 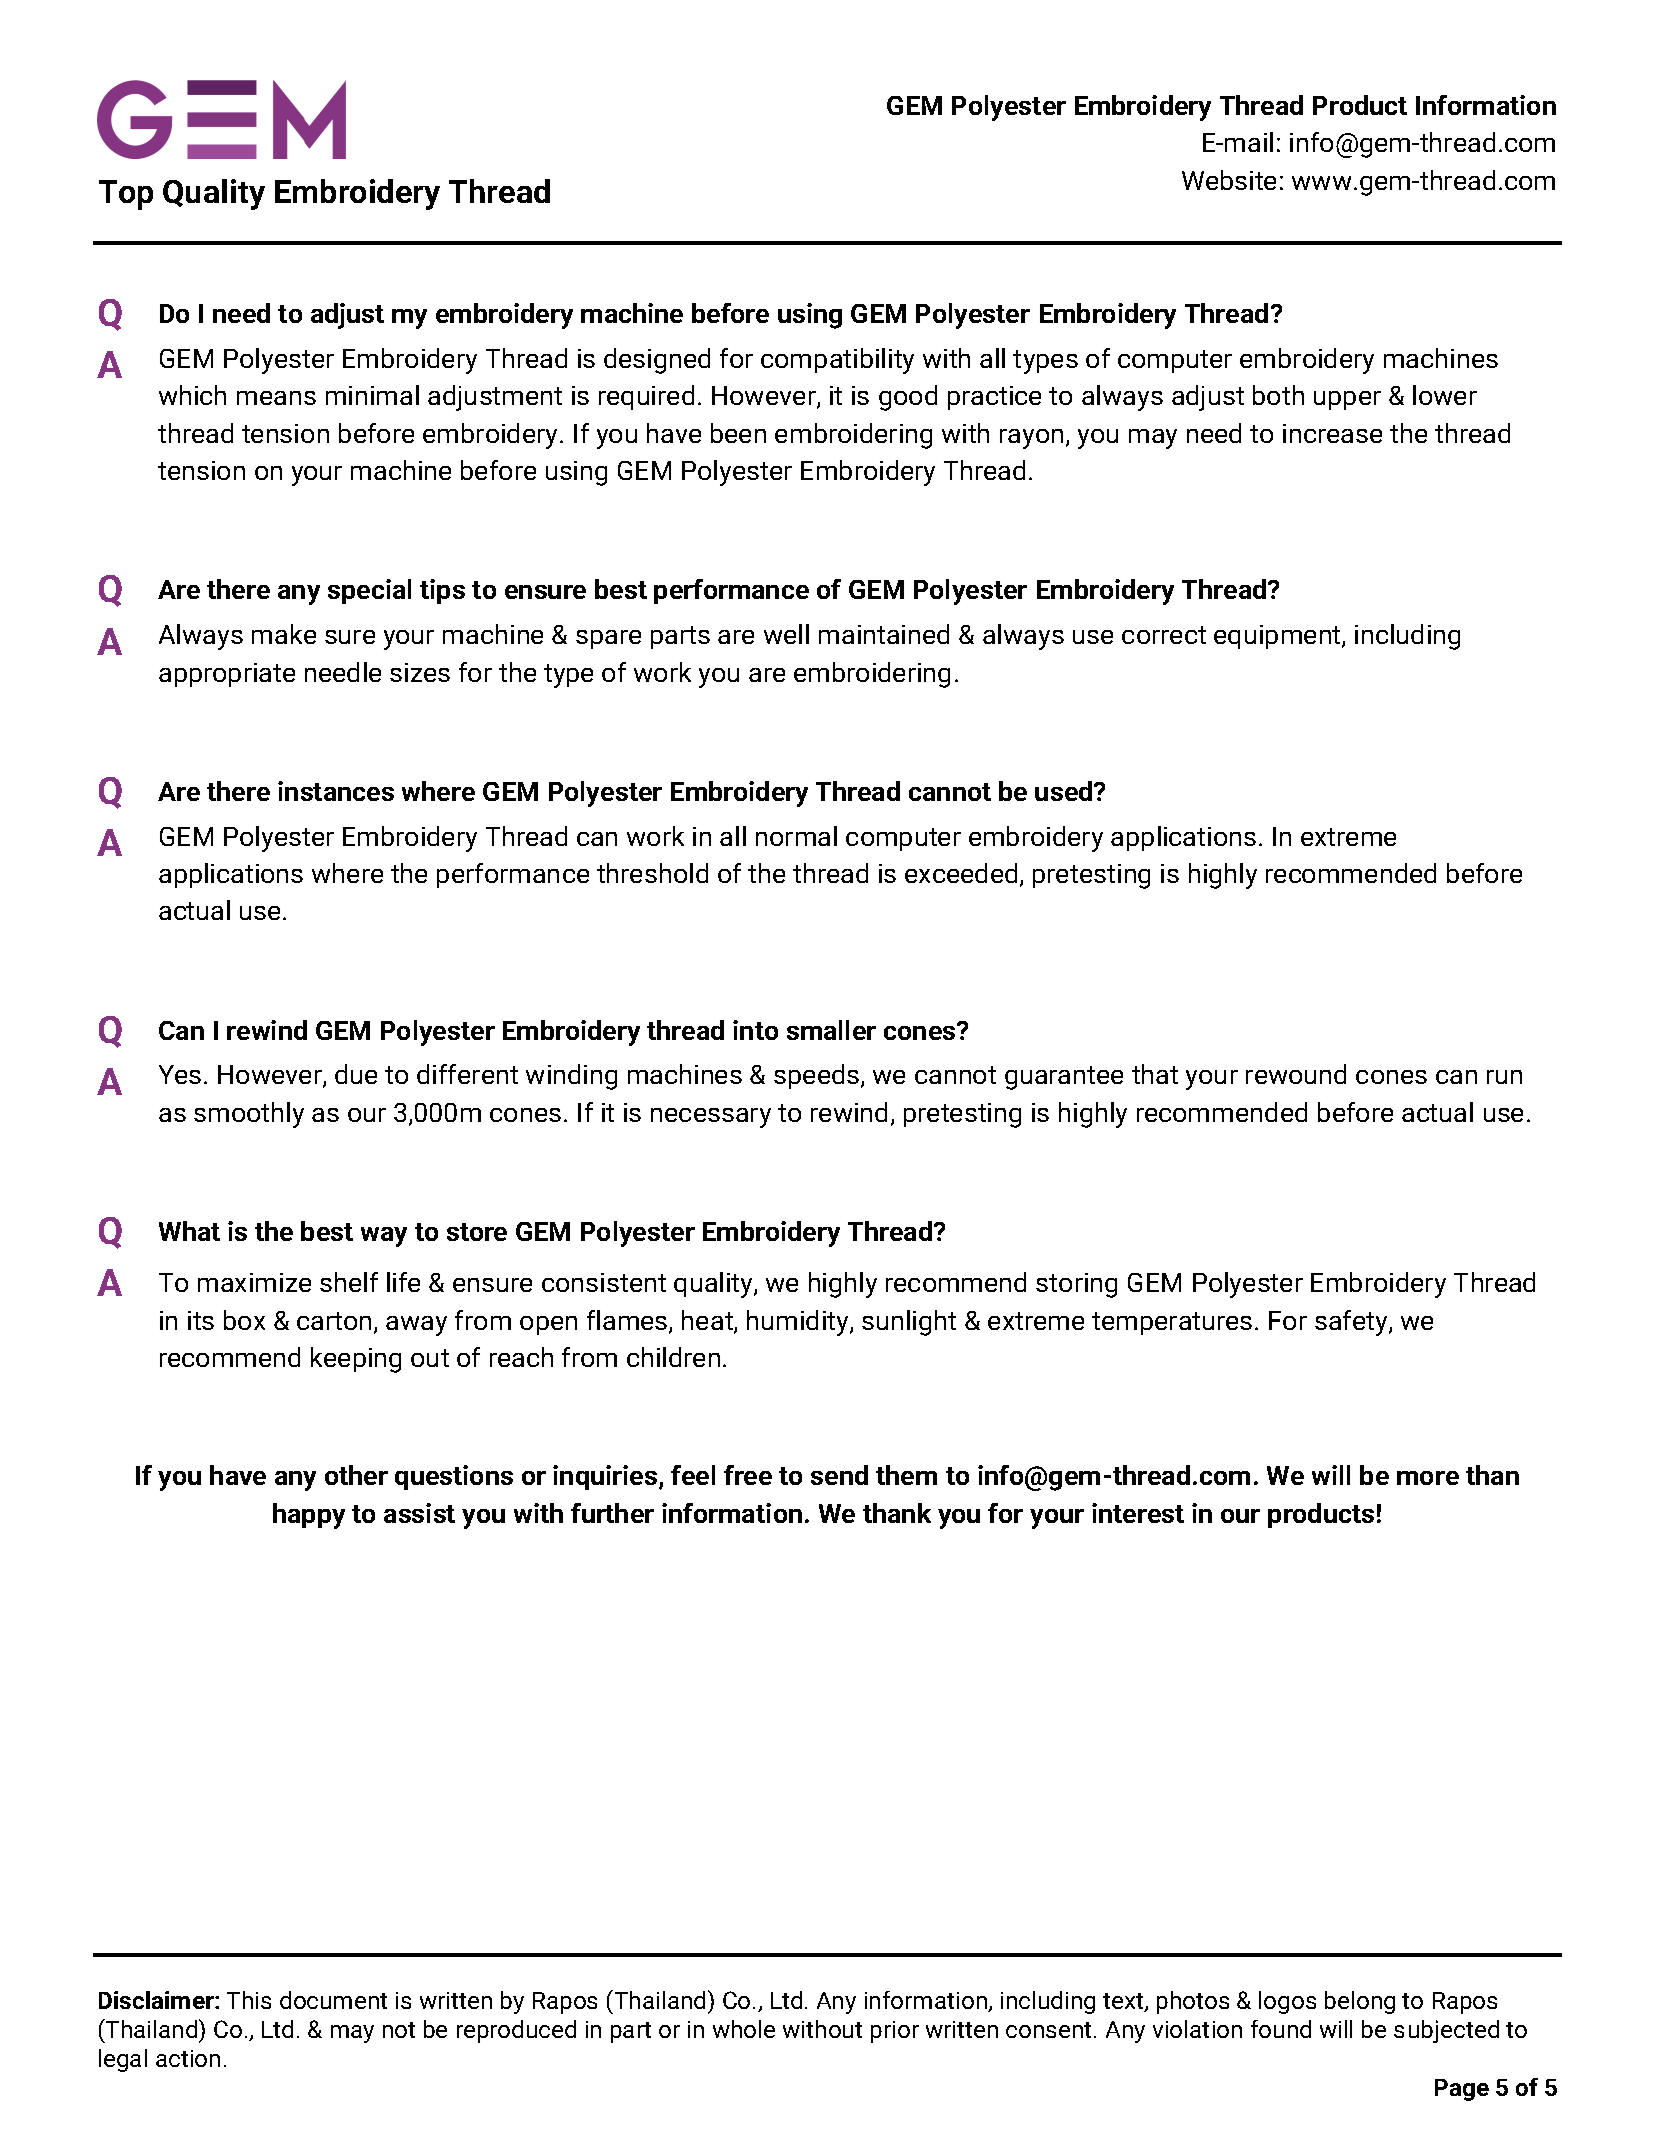 What do you see at coordinates (249, 2000) in the document?
I see `This` at bounding box center [249, 2000].
